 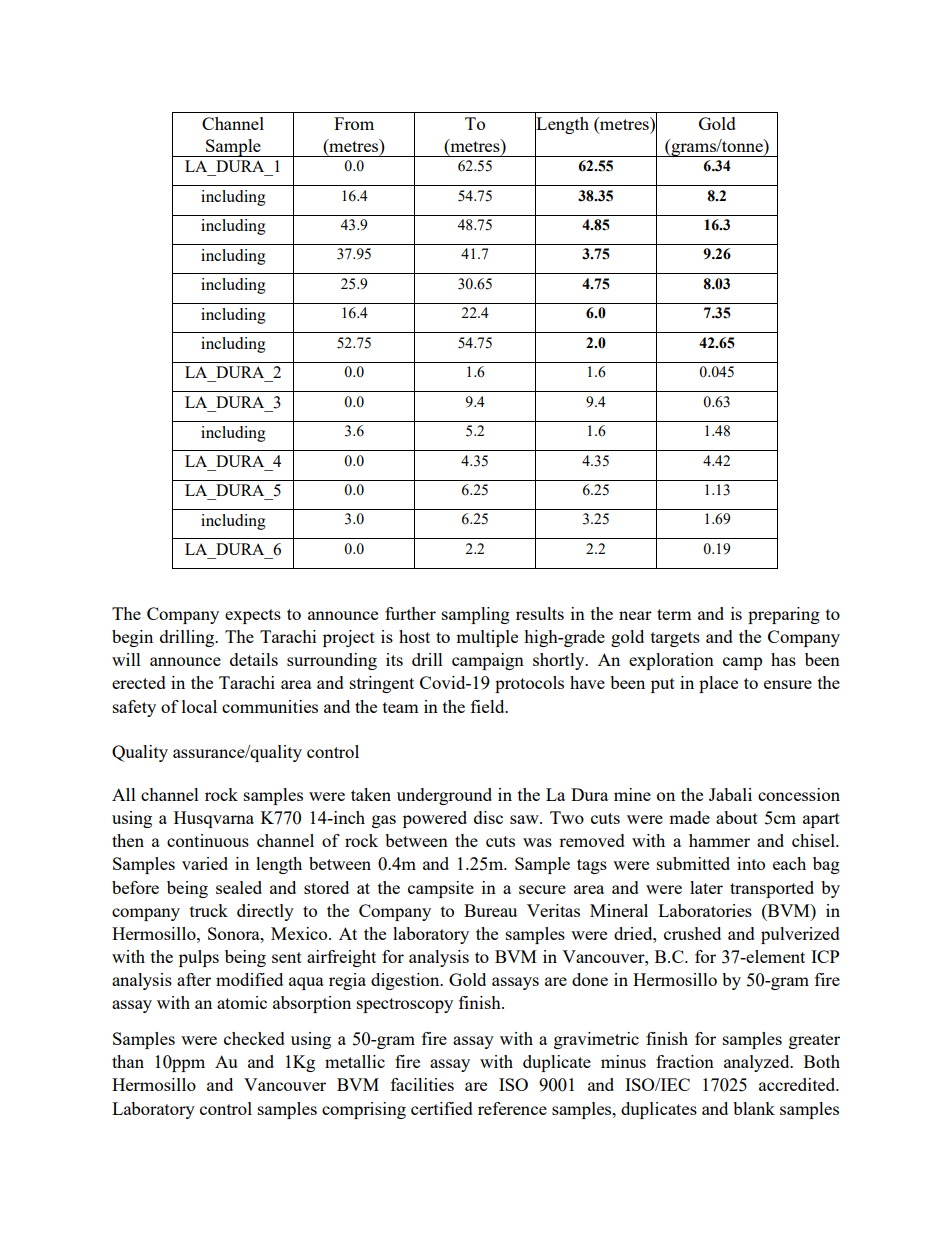 What do you see at coordinates (254, 1038) in the screenshot?
I see `checked` at bounding box center [254, 1038].
